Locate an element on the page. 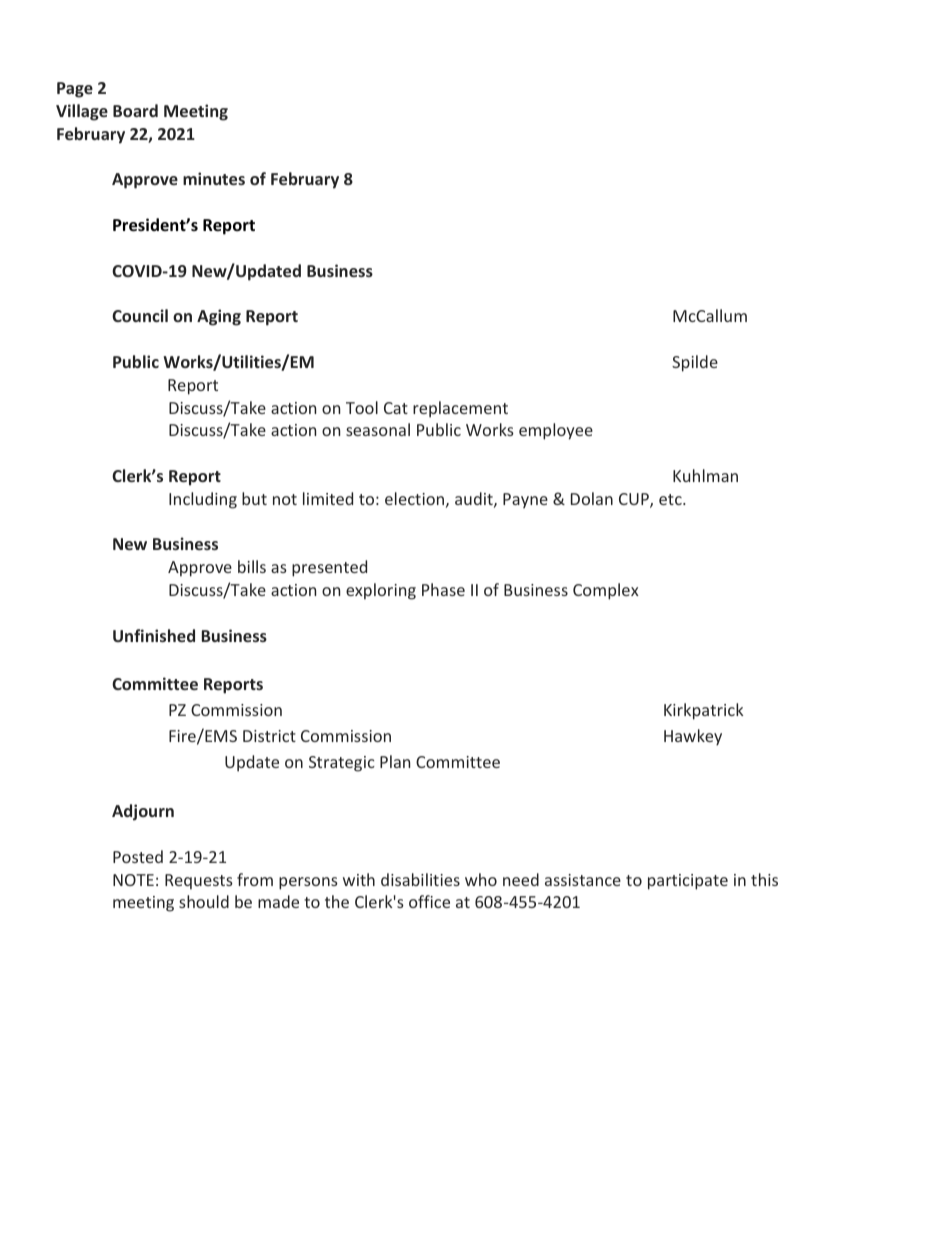  etc is located at coordinates (671, 499).
